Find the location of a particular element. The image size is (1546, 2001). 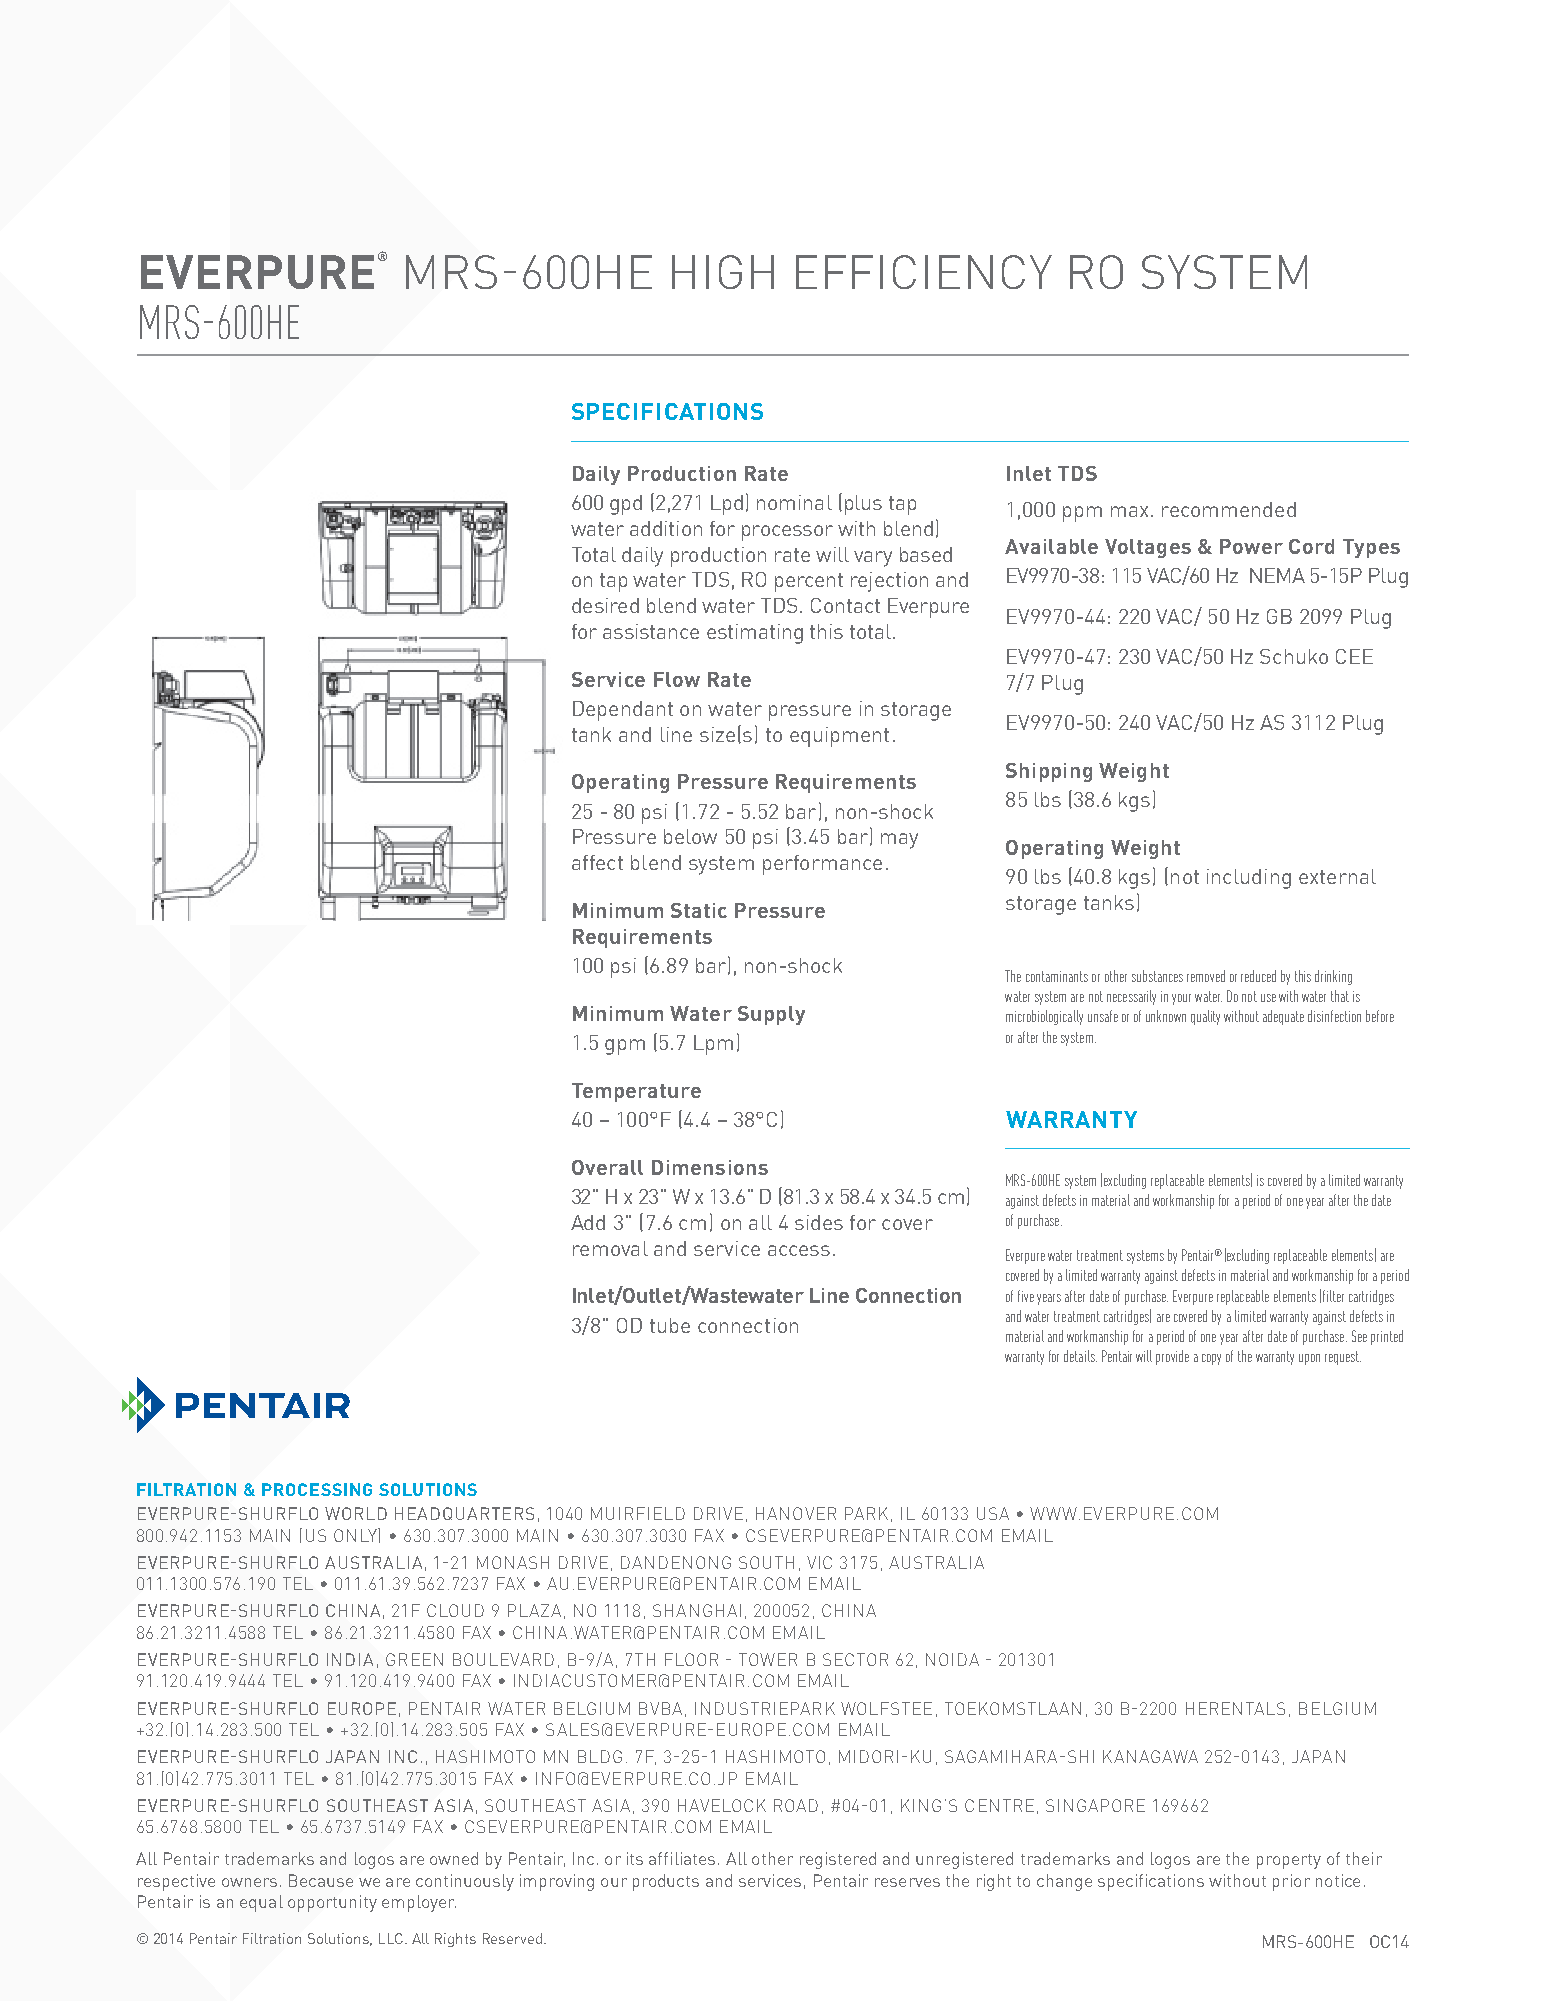

gpd is located at coordinates (626, 505).
